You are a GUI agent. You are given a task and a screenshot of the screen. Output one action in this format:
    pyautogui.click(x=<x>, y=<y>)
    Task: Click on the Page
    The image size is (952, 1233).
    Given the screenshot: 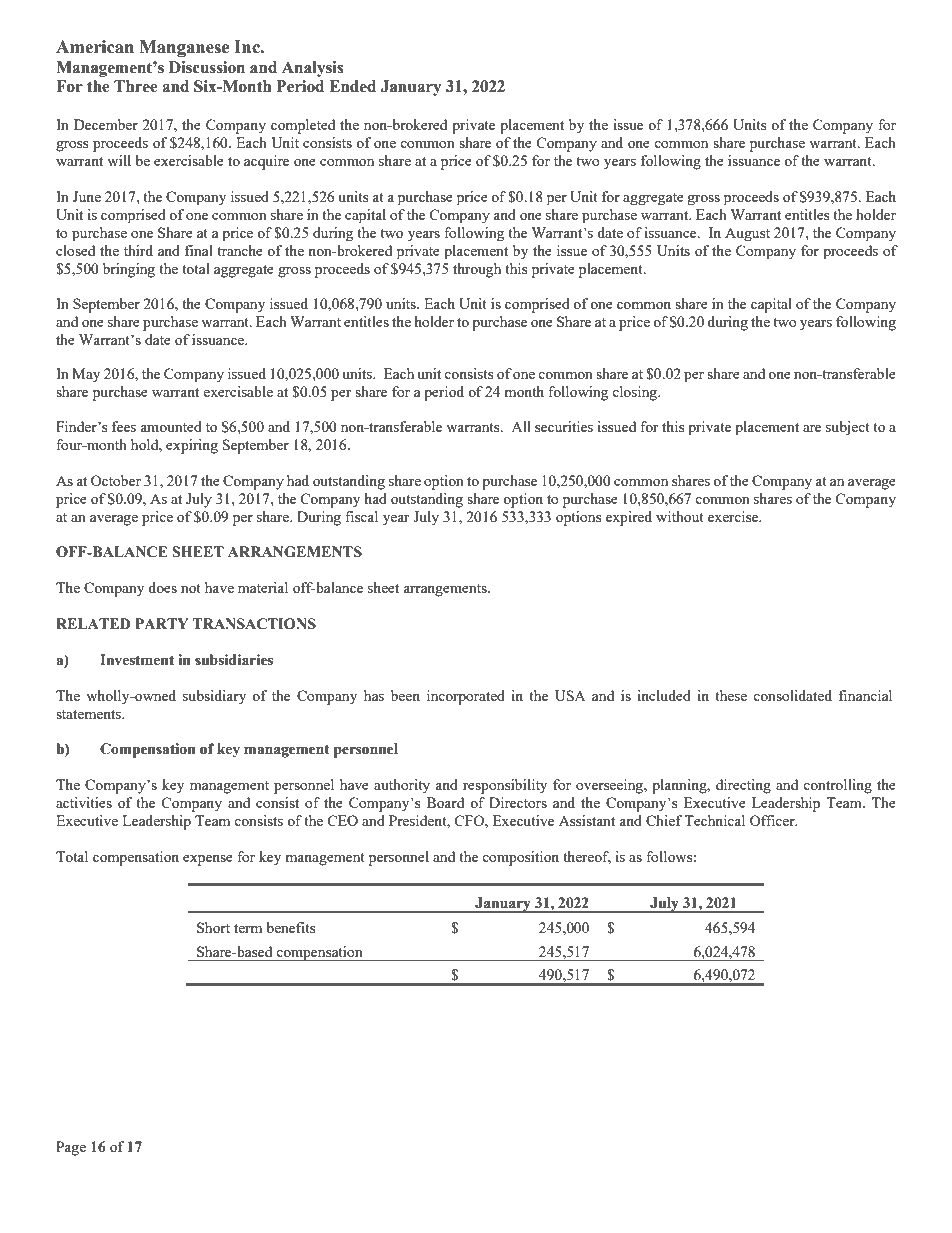 What is the action you would take?
    pyautogui.click(x=71, y=1148)
